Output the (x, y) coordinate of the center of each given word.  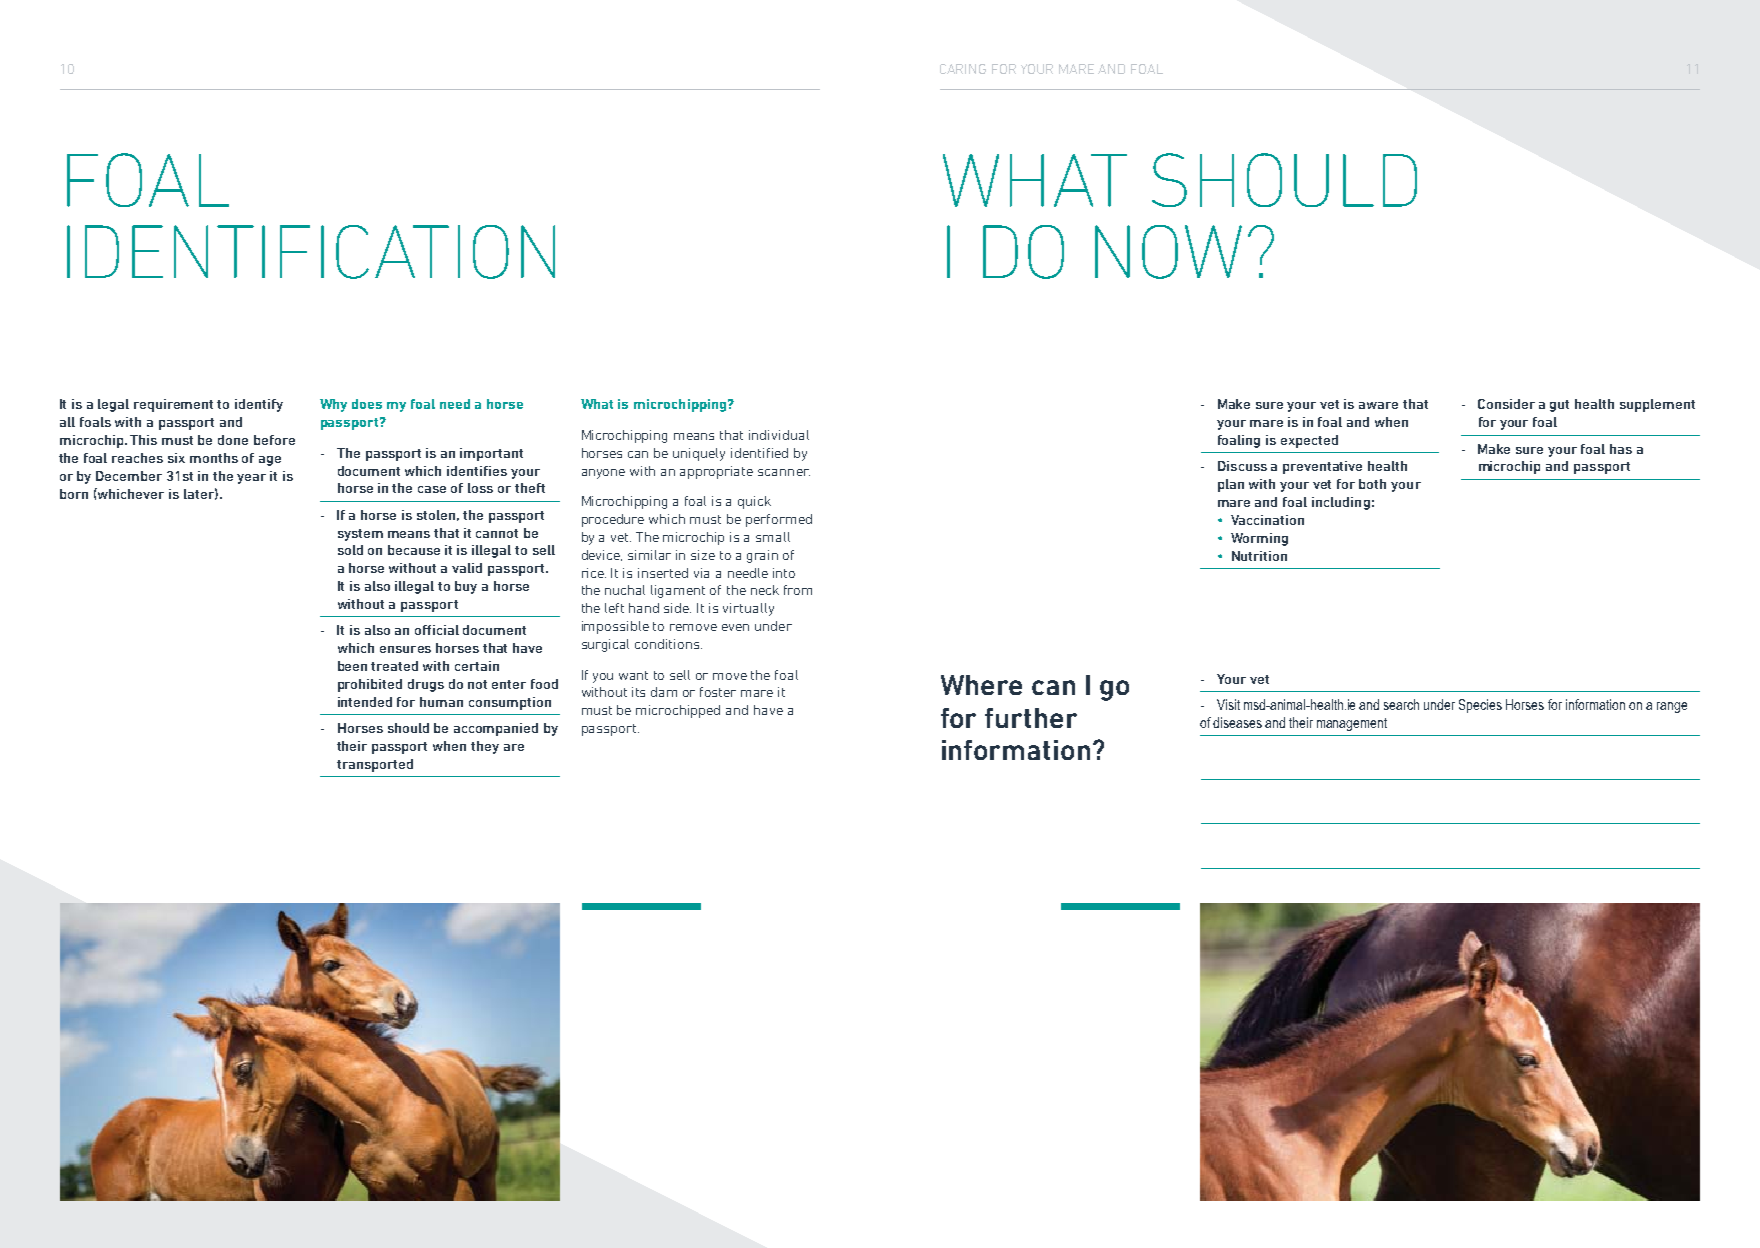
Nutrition (1259, 556)
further (1031, 718)
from (798, 590)
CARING (963, 69)
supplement (1657, 405)
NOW (1168, 252)
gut (1559, 406)
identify (259, 405)
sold (350, 550)
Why (333, 405)
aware (1378, 405)
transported (375, 765)
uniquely (699, 454)
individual (779, 435)
